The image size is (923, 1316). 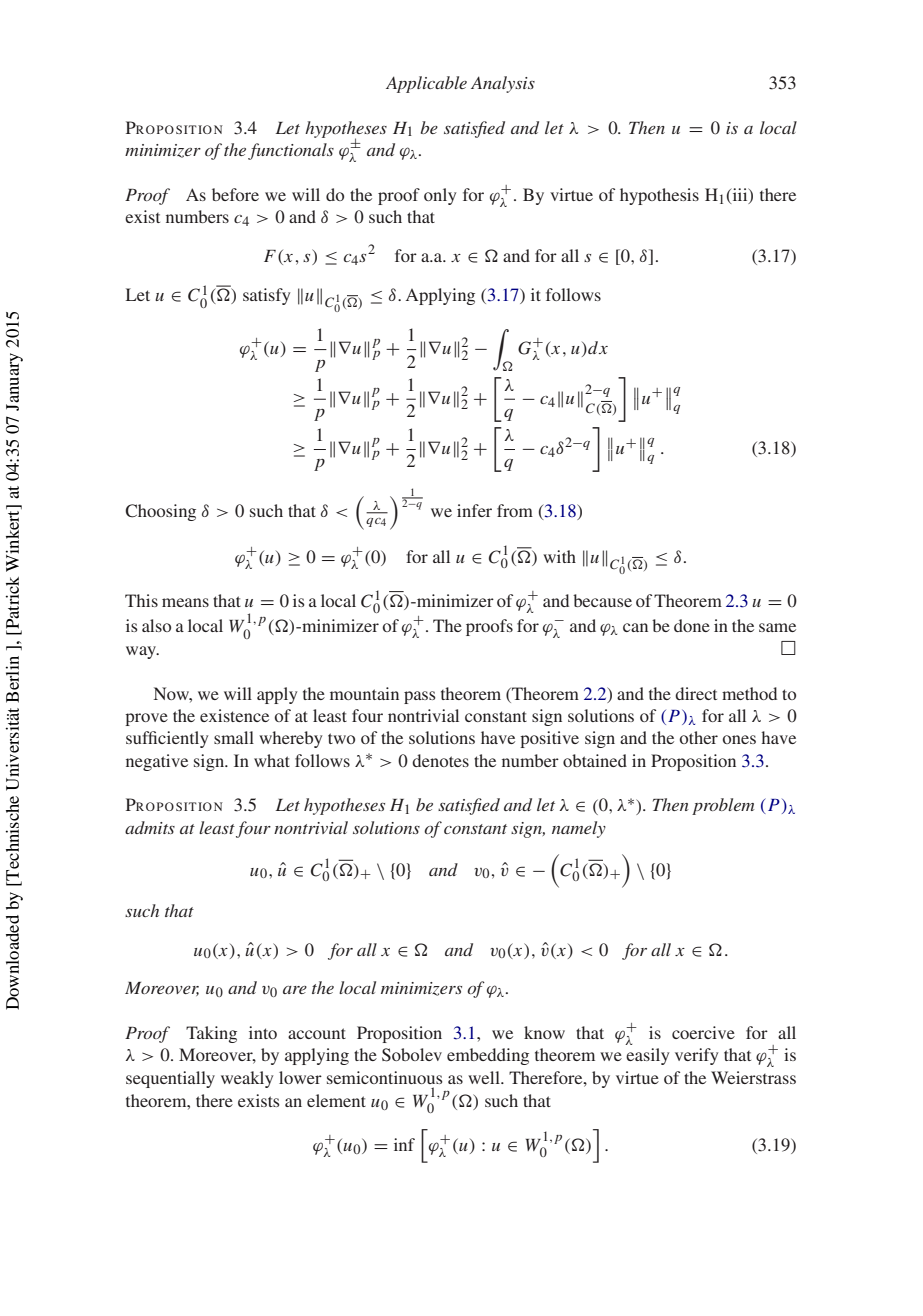 What do you see at coordinates (150, 827) in the page?
I see `admits` at bounding box center [150, 827].
